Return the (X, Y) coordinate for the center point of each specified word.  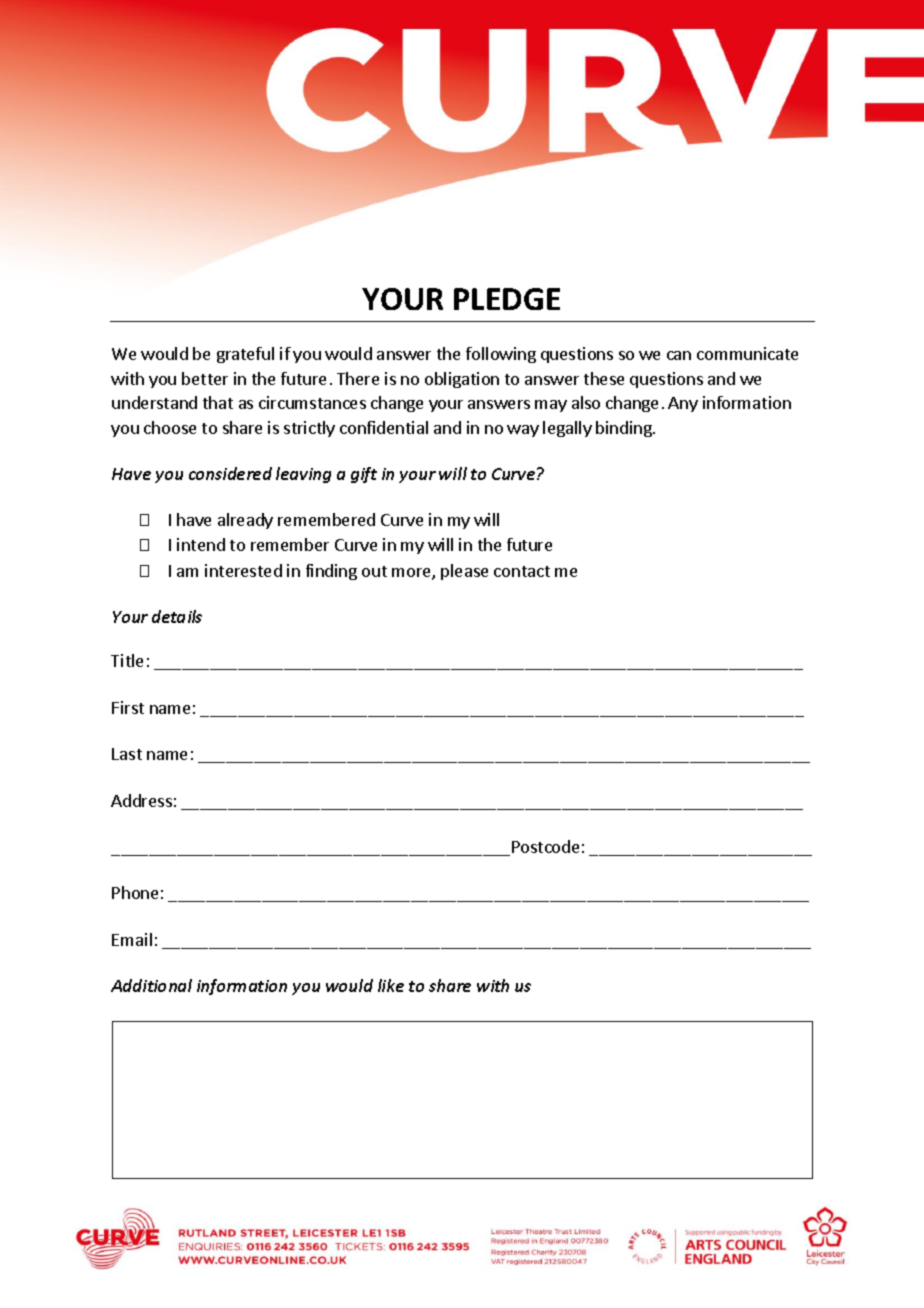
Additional (151, 985)
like (391, 985)
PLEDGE (507, 299)
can (679, 355)
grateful (245, 355)
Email (132, 939)
